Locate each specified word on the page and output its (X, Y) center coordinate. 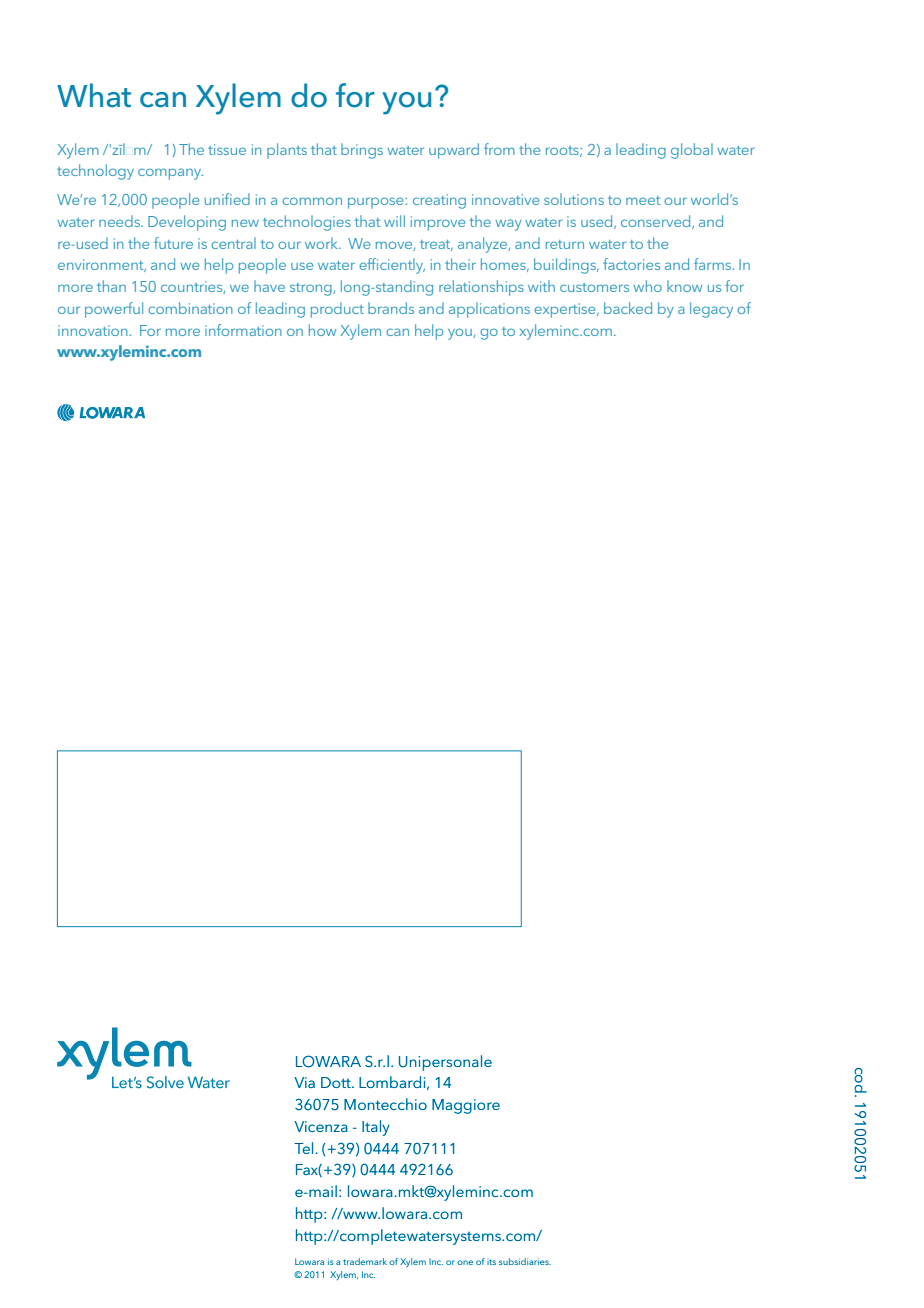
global (692, 151)
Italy (376, 1128)
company (170, 174)
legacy (711, 310)
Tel (305, 1148)
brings (362, 151)
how (322, 330)
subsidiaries (525, 1261)
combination (190, 308)
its (491, 1262)
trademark (365, 1261)
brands (391, 308)
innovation (94, 330)
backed (628, 308)
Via (304, 1082)
